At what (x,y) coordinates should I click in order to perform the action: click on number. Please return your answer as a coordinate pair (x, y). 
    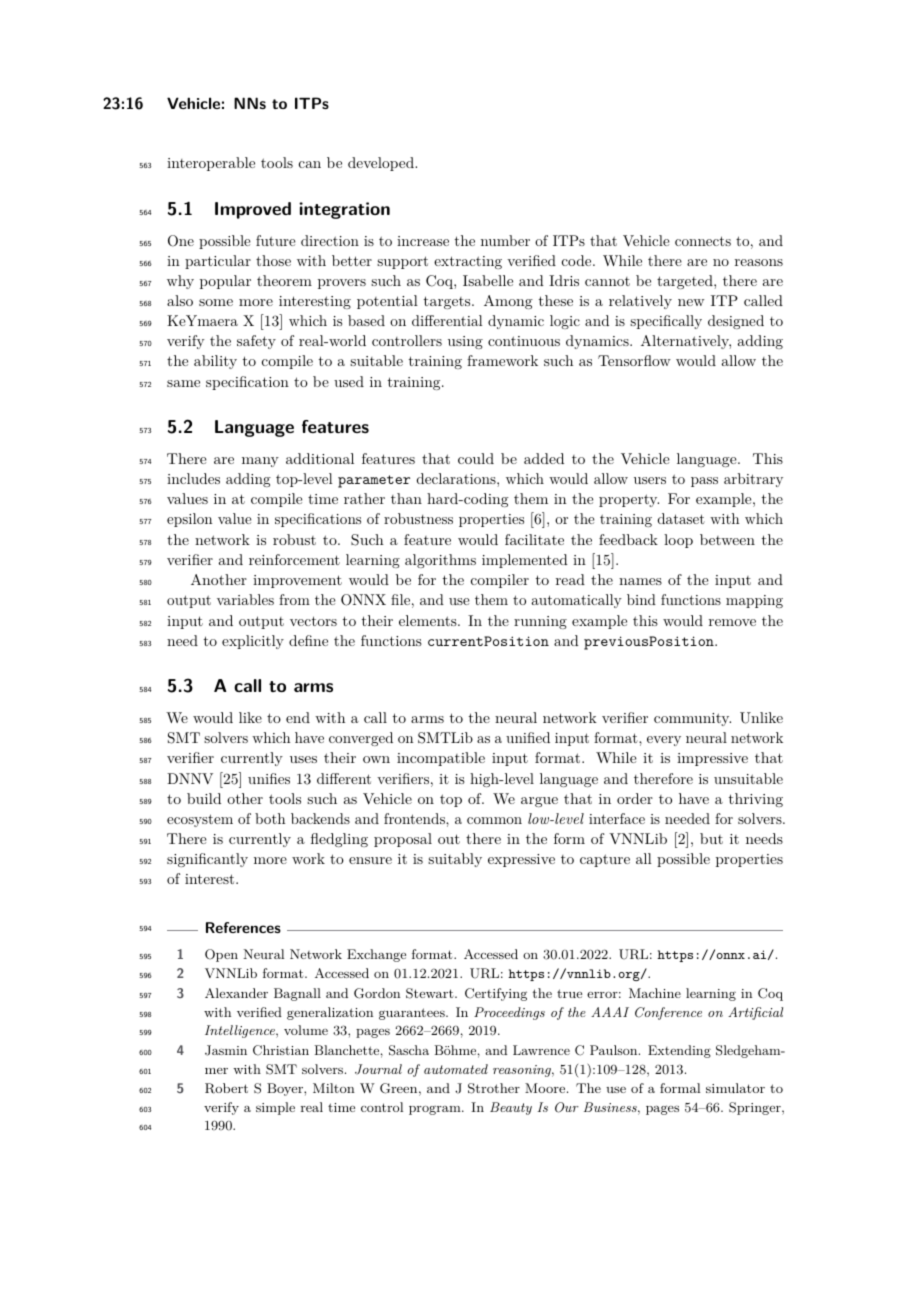
    Looking at the image, I should click on (505, 240).
